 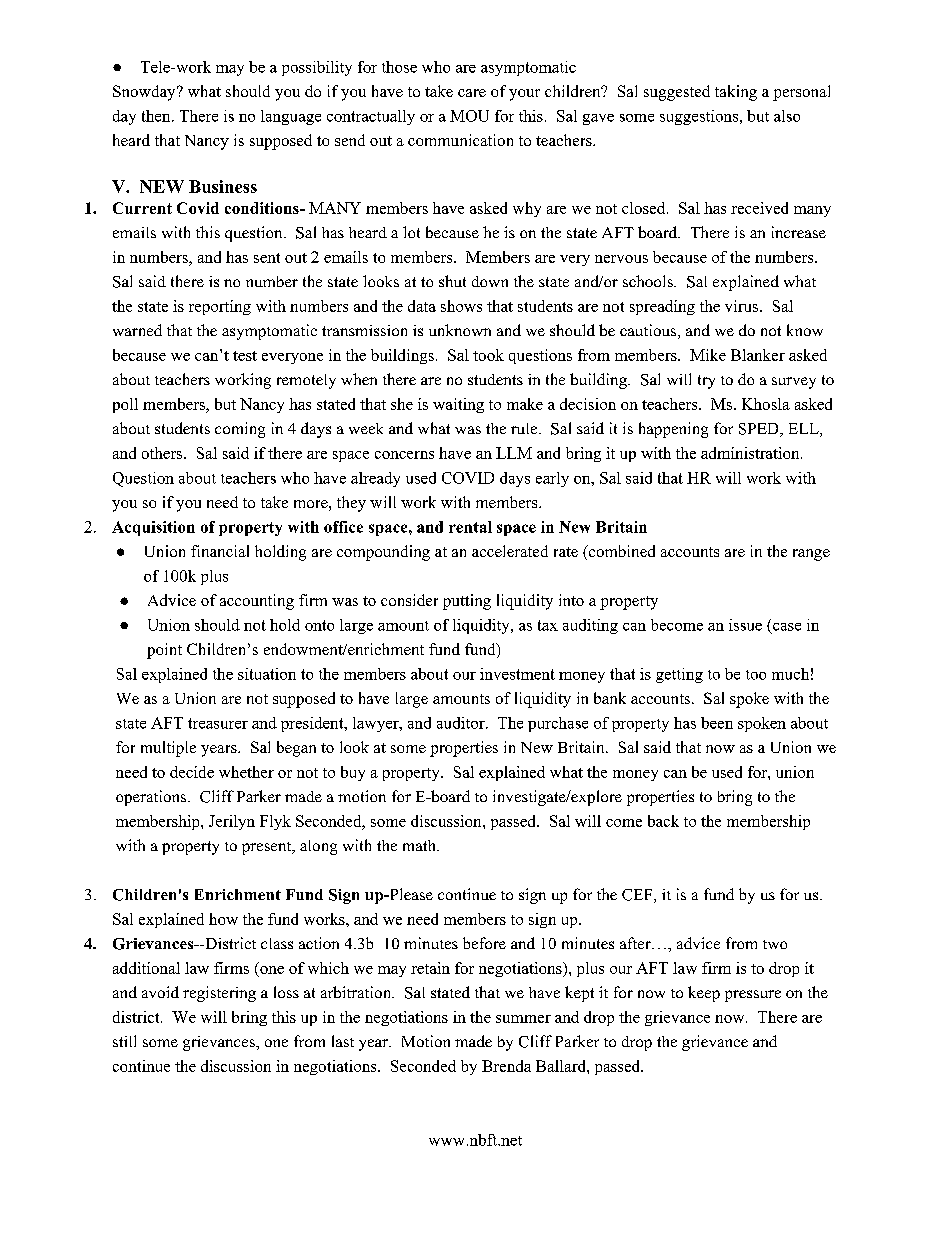 I want to click on Brenda, so click(x=506, y=1066).
